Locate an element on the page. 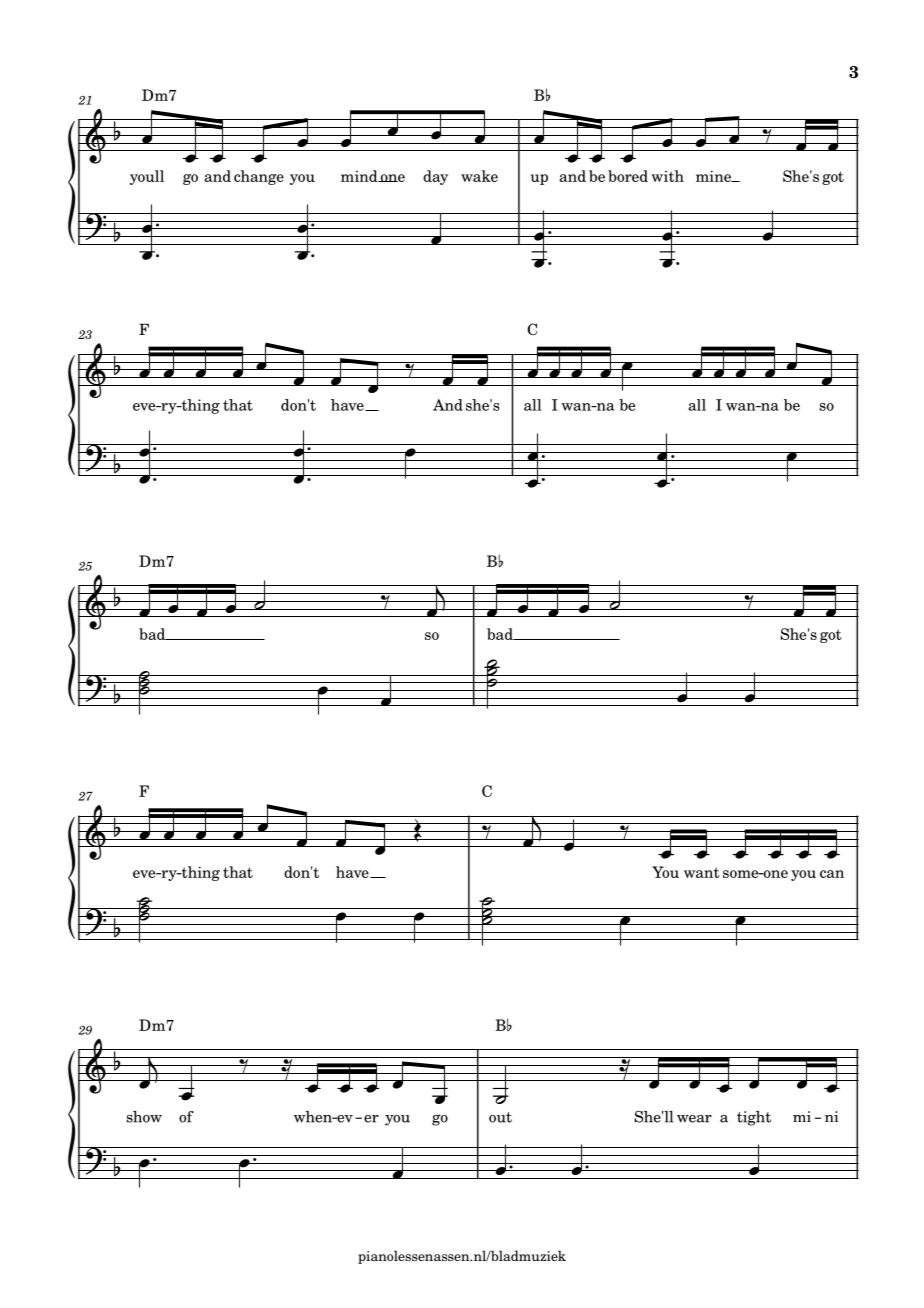 The height and width of the page is (1308, 924). change is located at coordinates (259, 177).
